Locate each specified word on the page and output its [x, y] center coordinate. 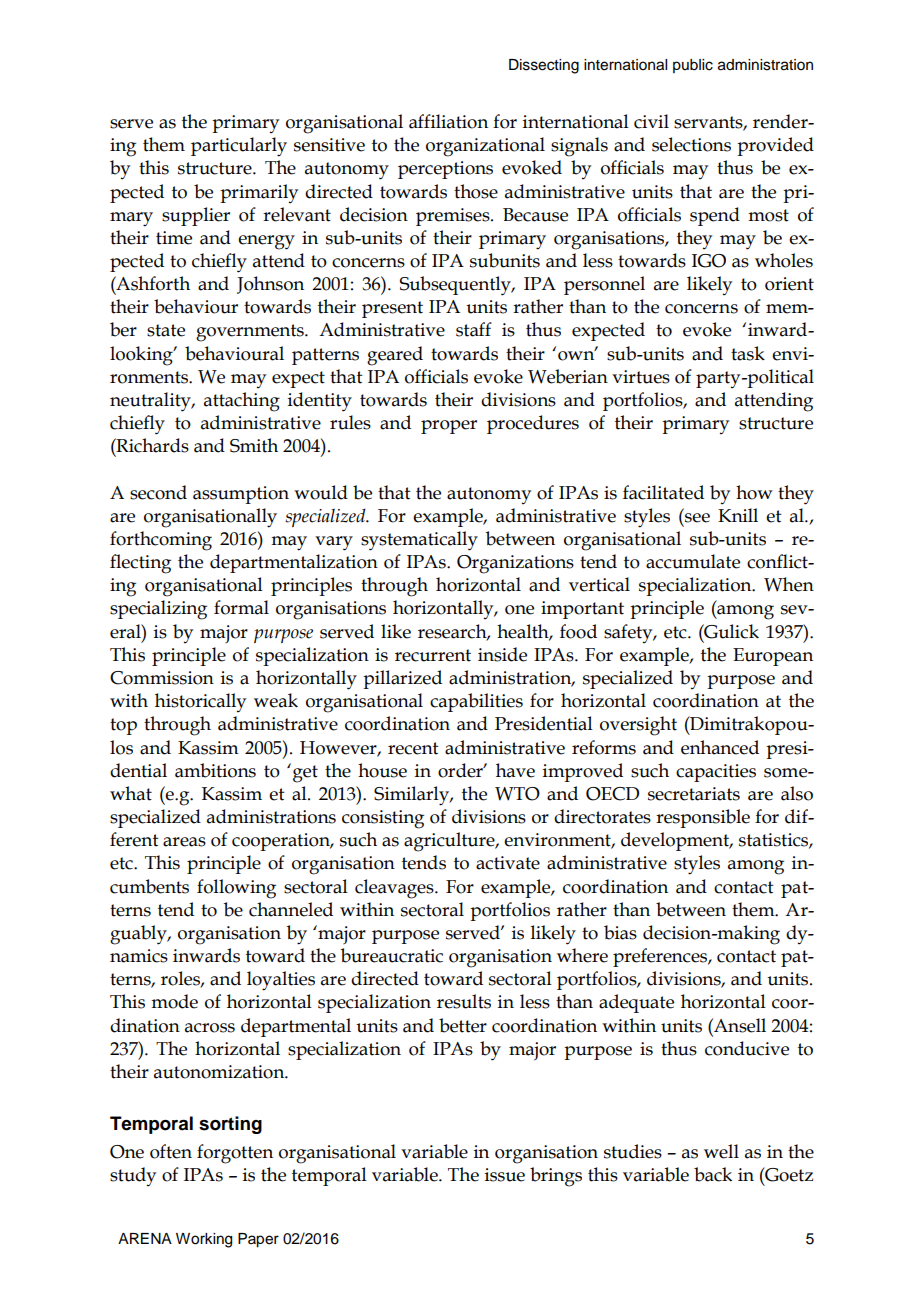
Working [204, 1240]
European [773, 657]
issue [505, 1175]
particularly [239, 147]
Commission [162, 678]
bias [620, 932]
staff [474, 329]
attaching [242, 402]
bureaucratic [392, 955]
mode [174, 1001]
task [748, 353]
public [693, 66]
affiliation [448, 121]
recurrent [433, 655]
